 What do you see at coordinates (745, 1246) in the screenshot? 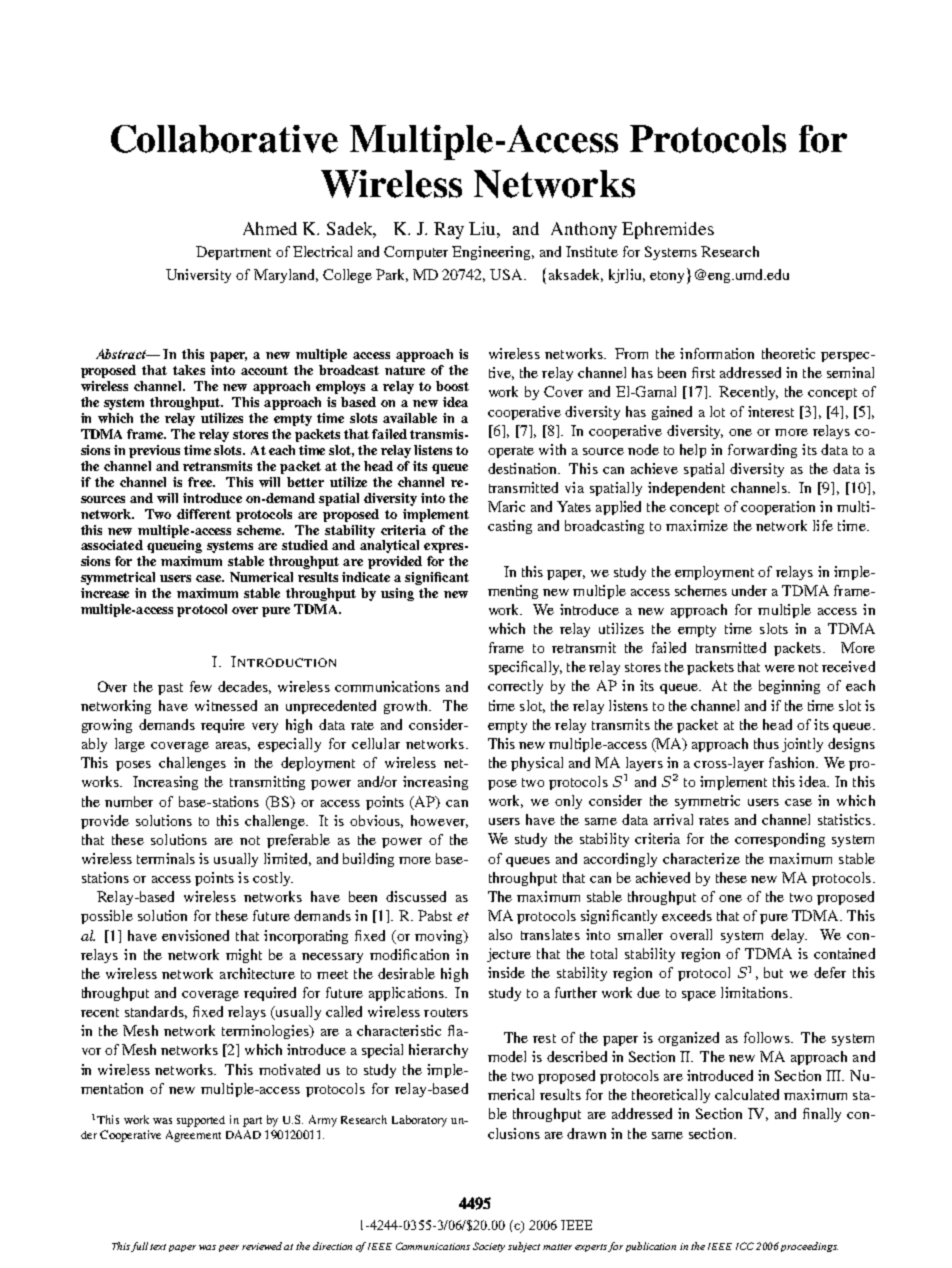
I see `ICC` at bounding box center [745, 1246].
